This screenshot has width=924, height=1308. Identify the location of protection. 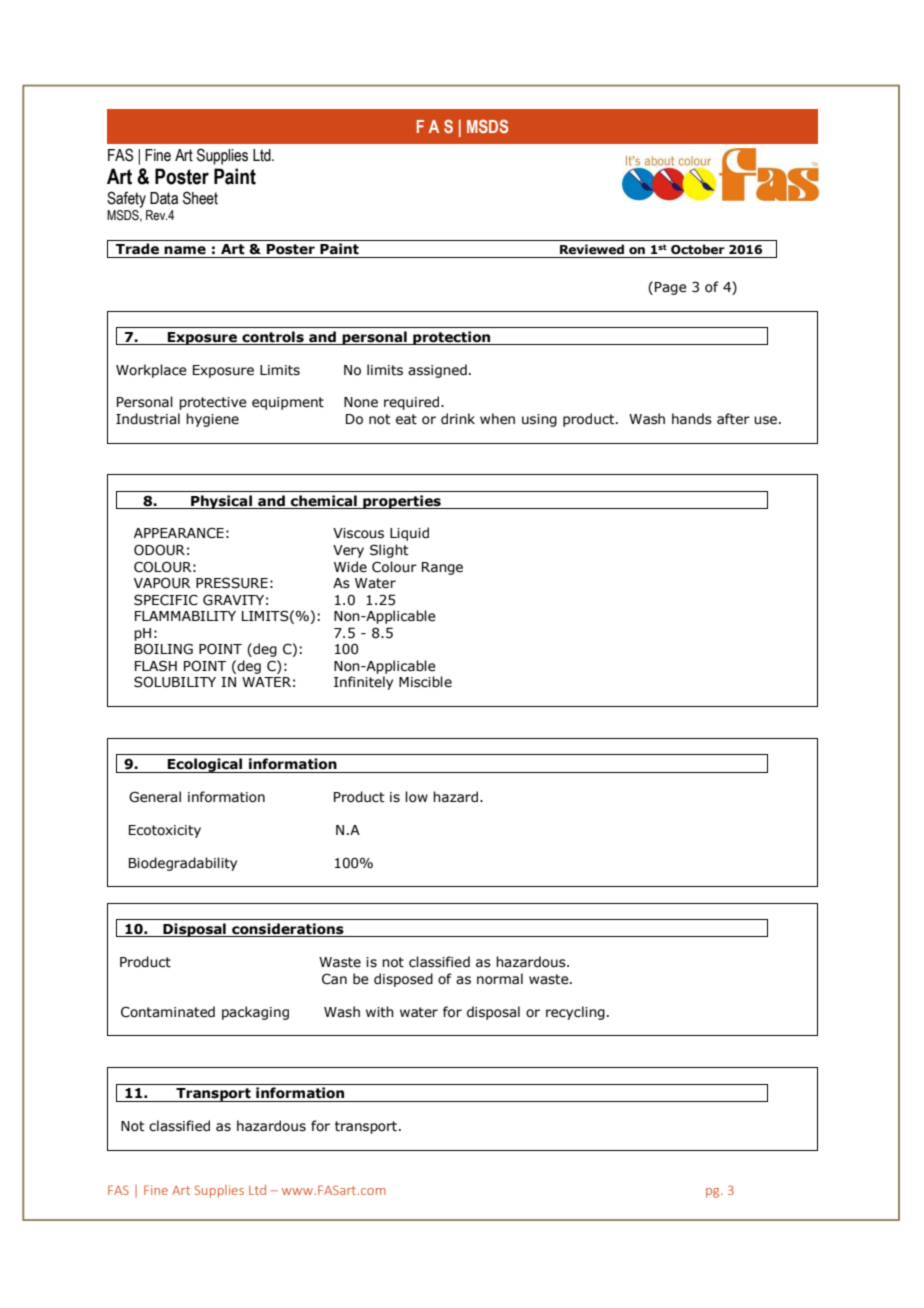
(452, 338).
